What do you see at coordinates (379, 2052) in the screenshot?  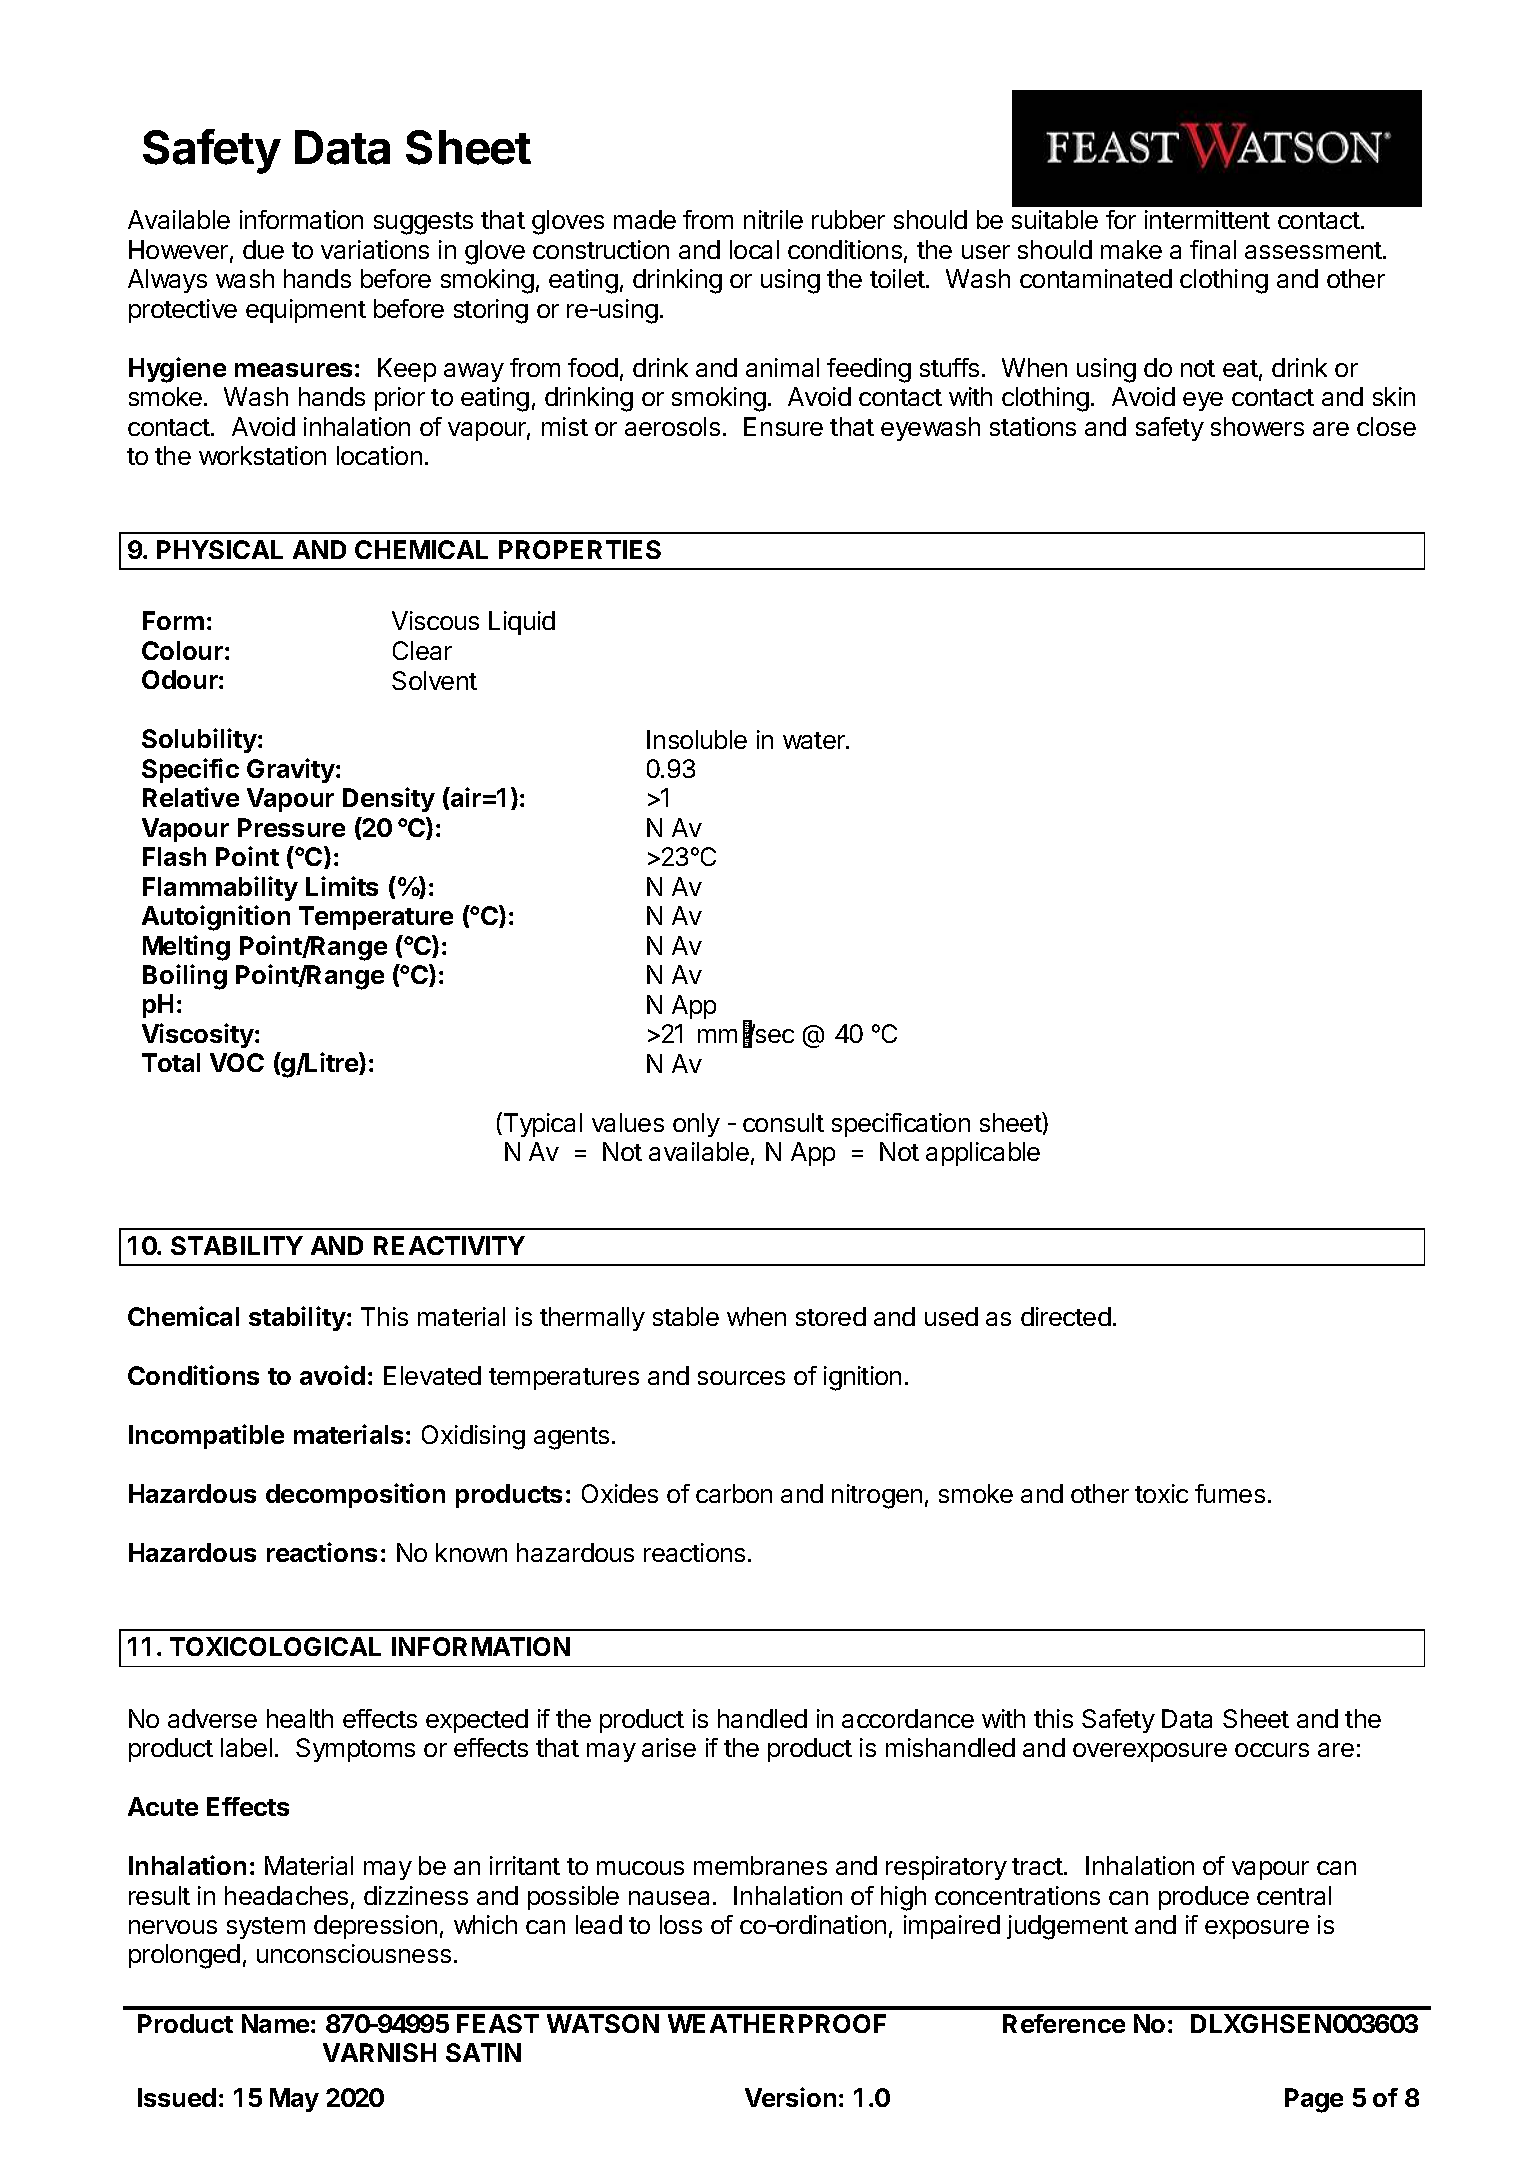 I see `VARNISH` at bounding box center [379, 2052].
